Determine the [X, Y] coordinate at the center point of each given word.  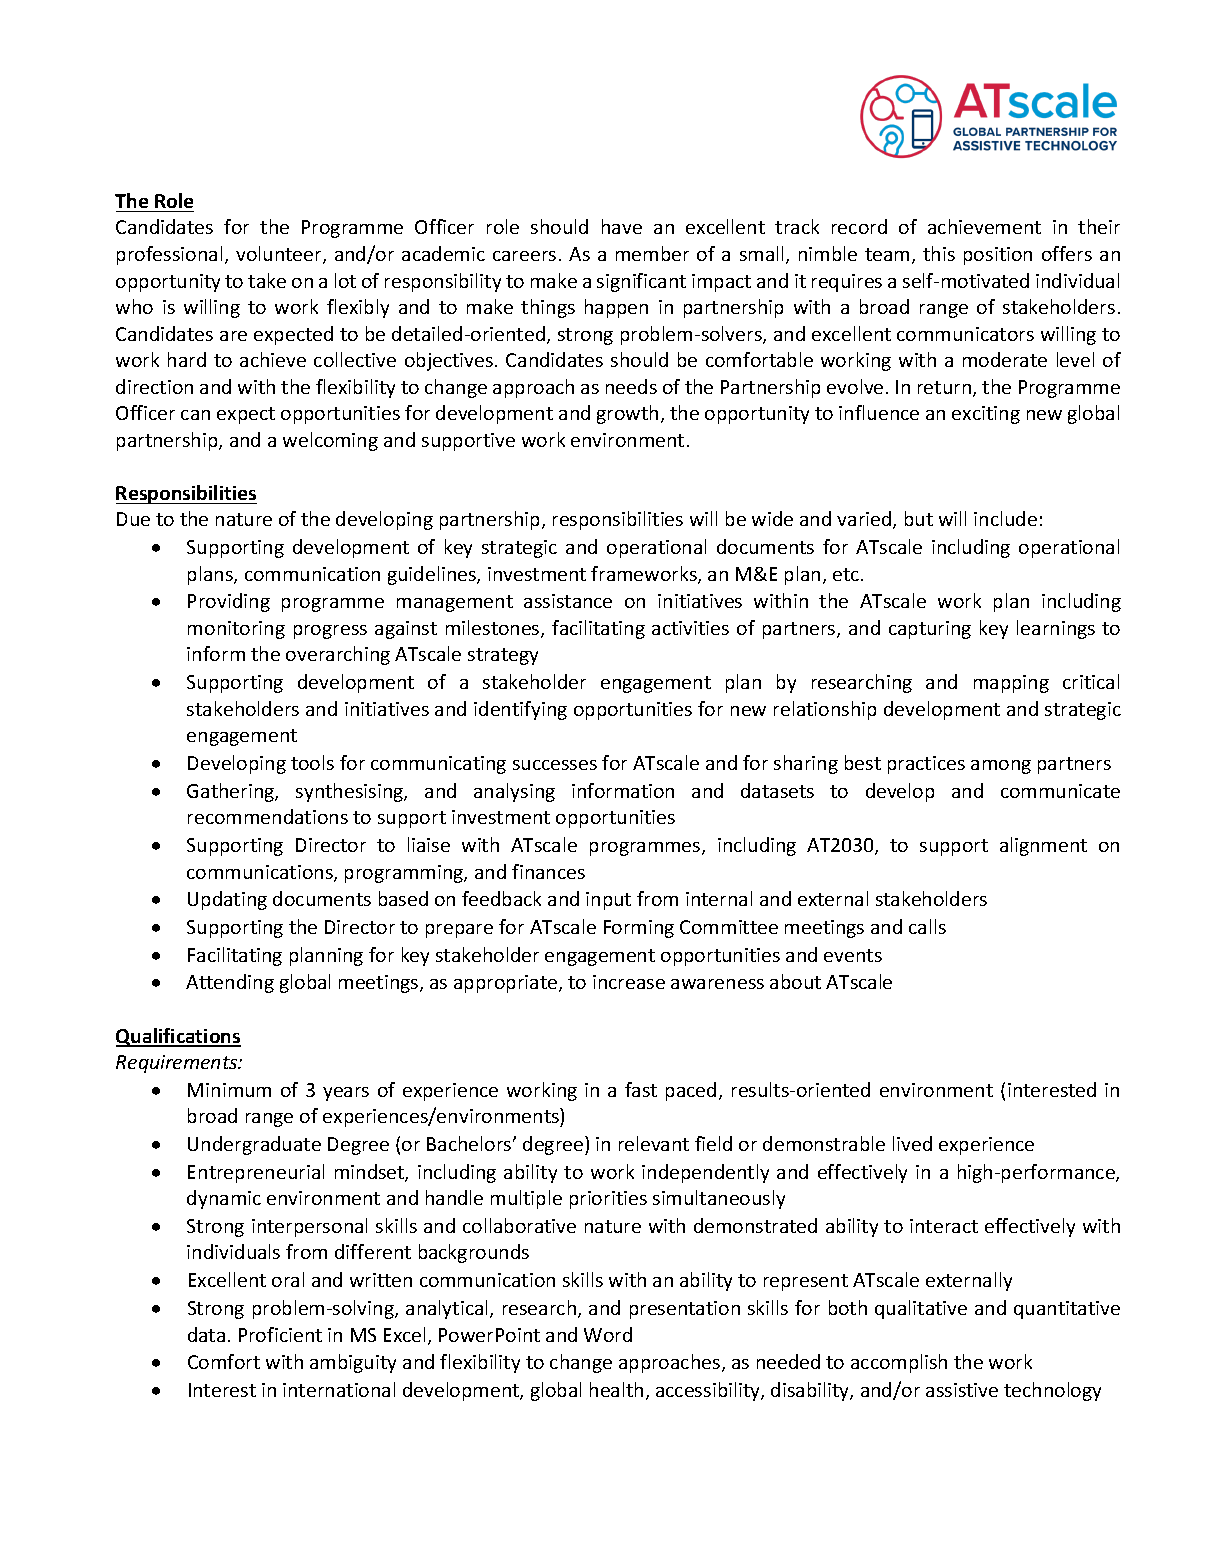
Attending [230, 983]
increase [629, 982]
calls [927, 926]
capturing [930, 630]
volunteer [280, 255]
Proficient [280, 1334]
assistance [568, 601]
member [652, 253]
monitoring [236, 630]
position [998, 256]
